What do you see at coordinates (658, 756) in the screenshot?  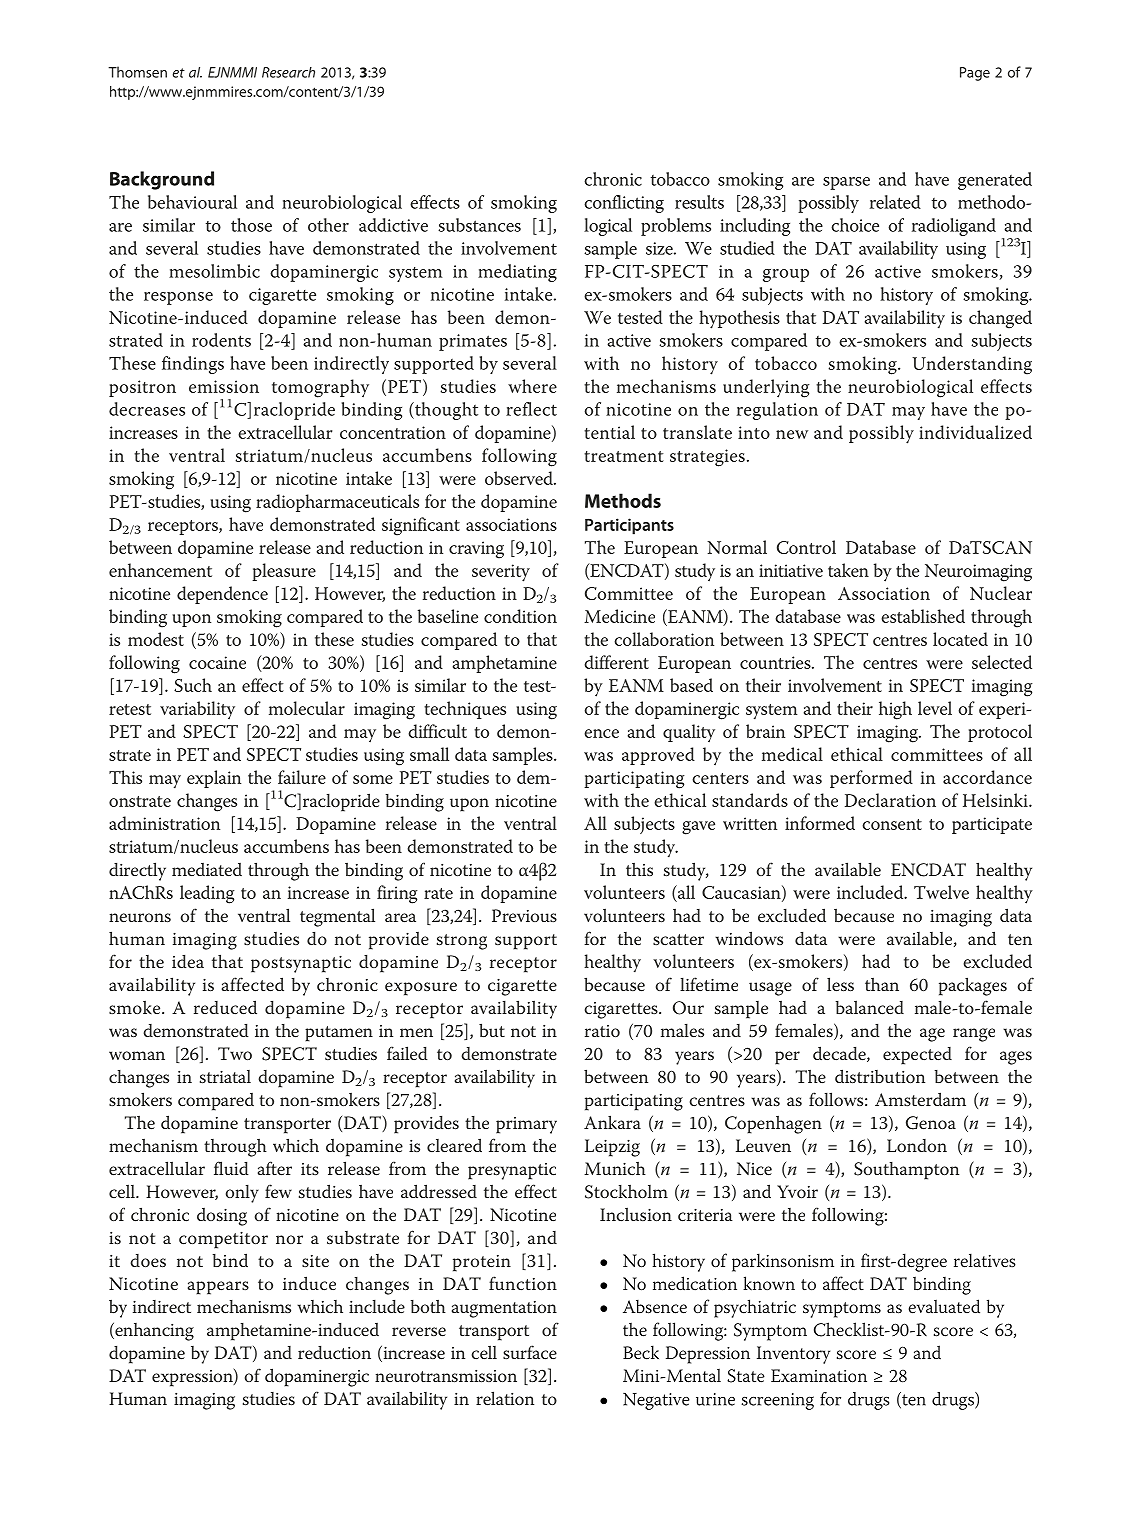 I see `approved` at bounding box center [658, 756].
